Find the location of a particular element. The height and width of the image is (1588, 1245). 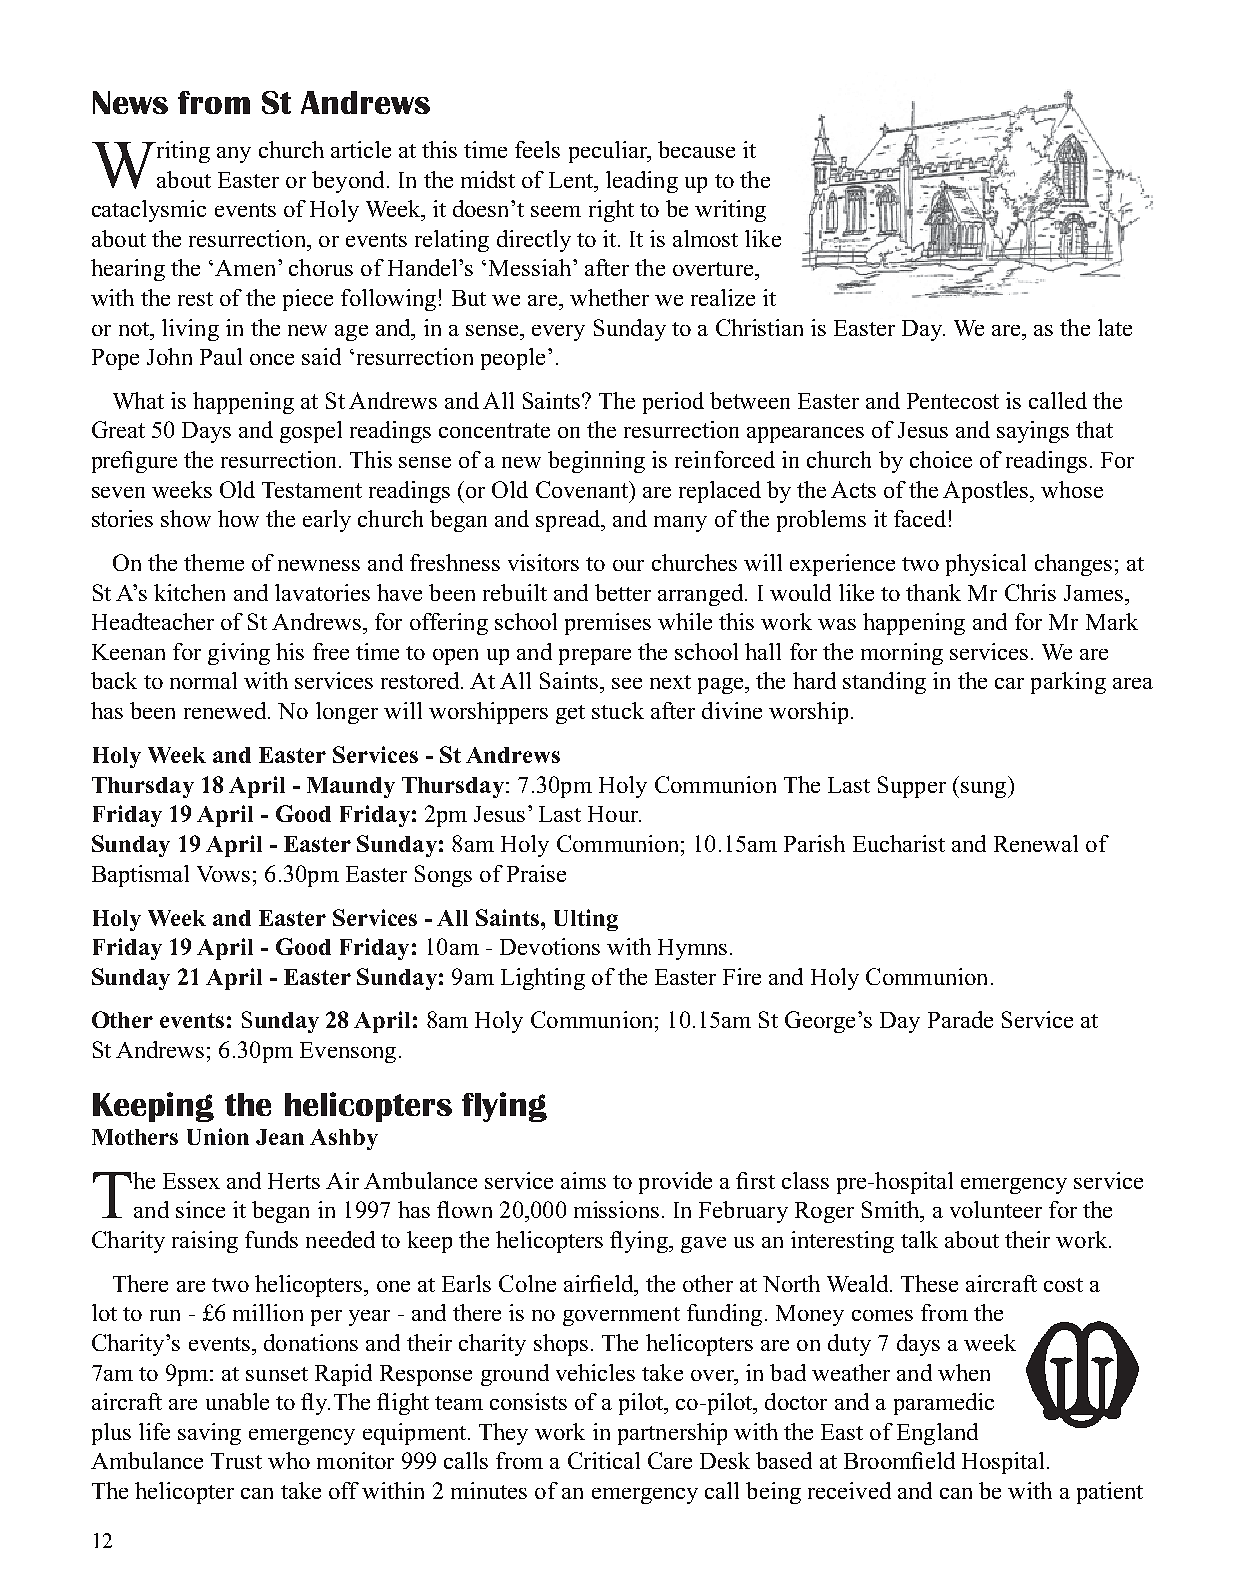

Trust is located at coordinates (236, 1461).
